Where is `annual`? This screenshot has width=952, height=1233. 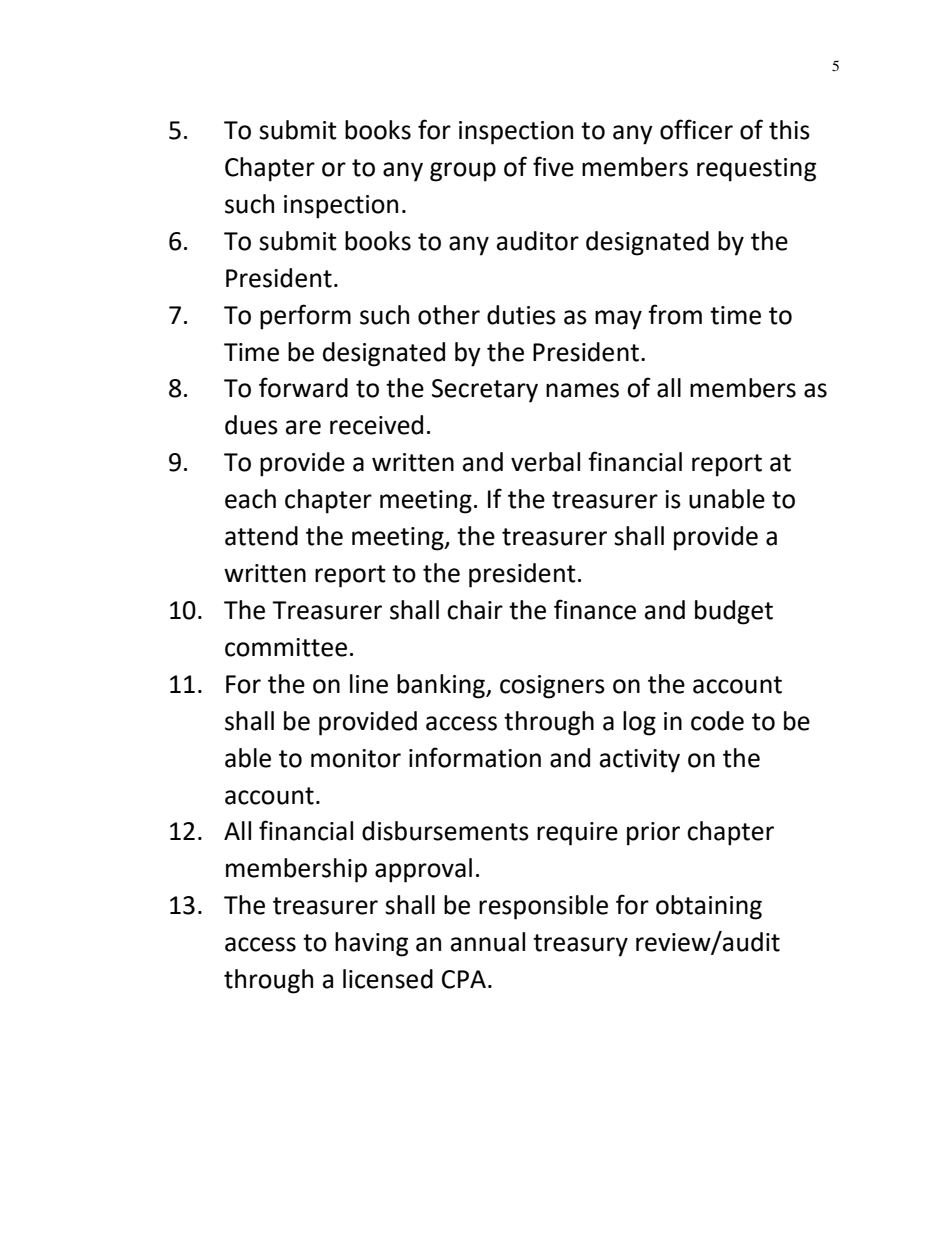
annual is located at coordinates (488, 942).
